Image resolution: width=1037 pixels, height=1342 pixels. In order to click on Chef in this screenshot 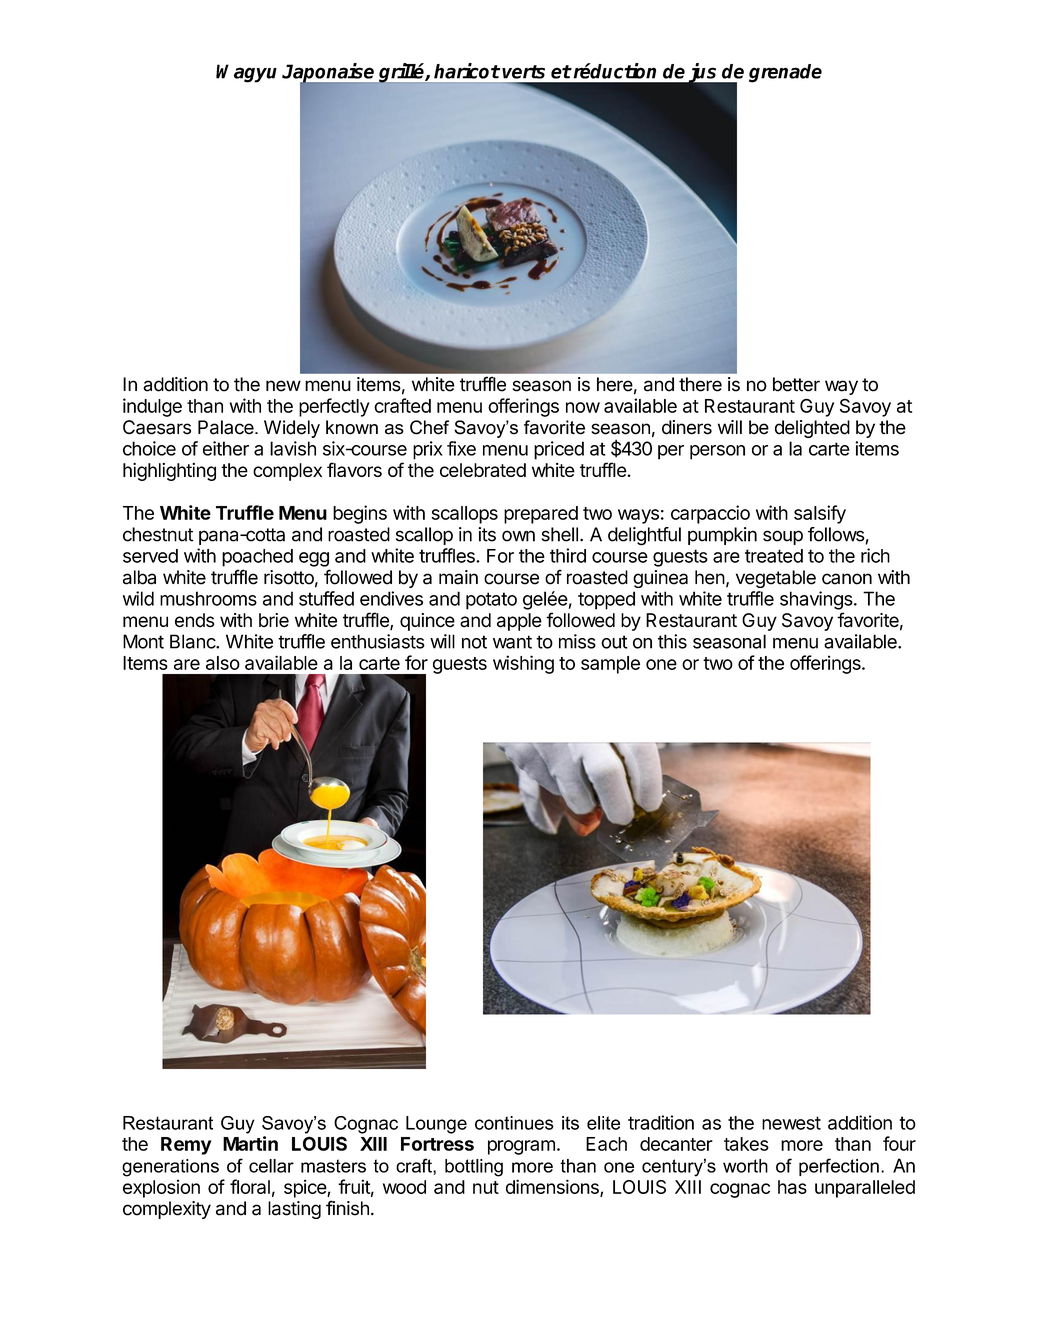, I will do `click(429, 427)`.
